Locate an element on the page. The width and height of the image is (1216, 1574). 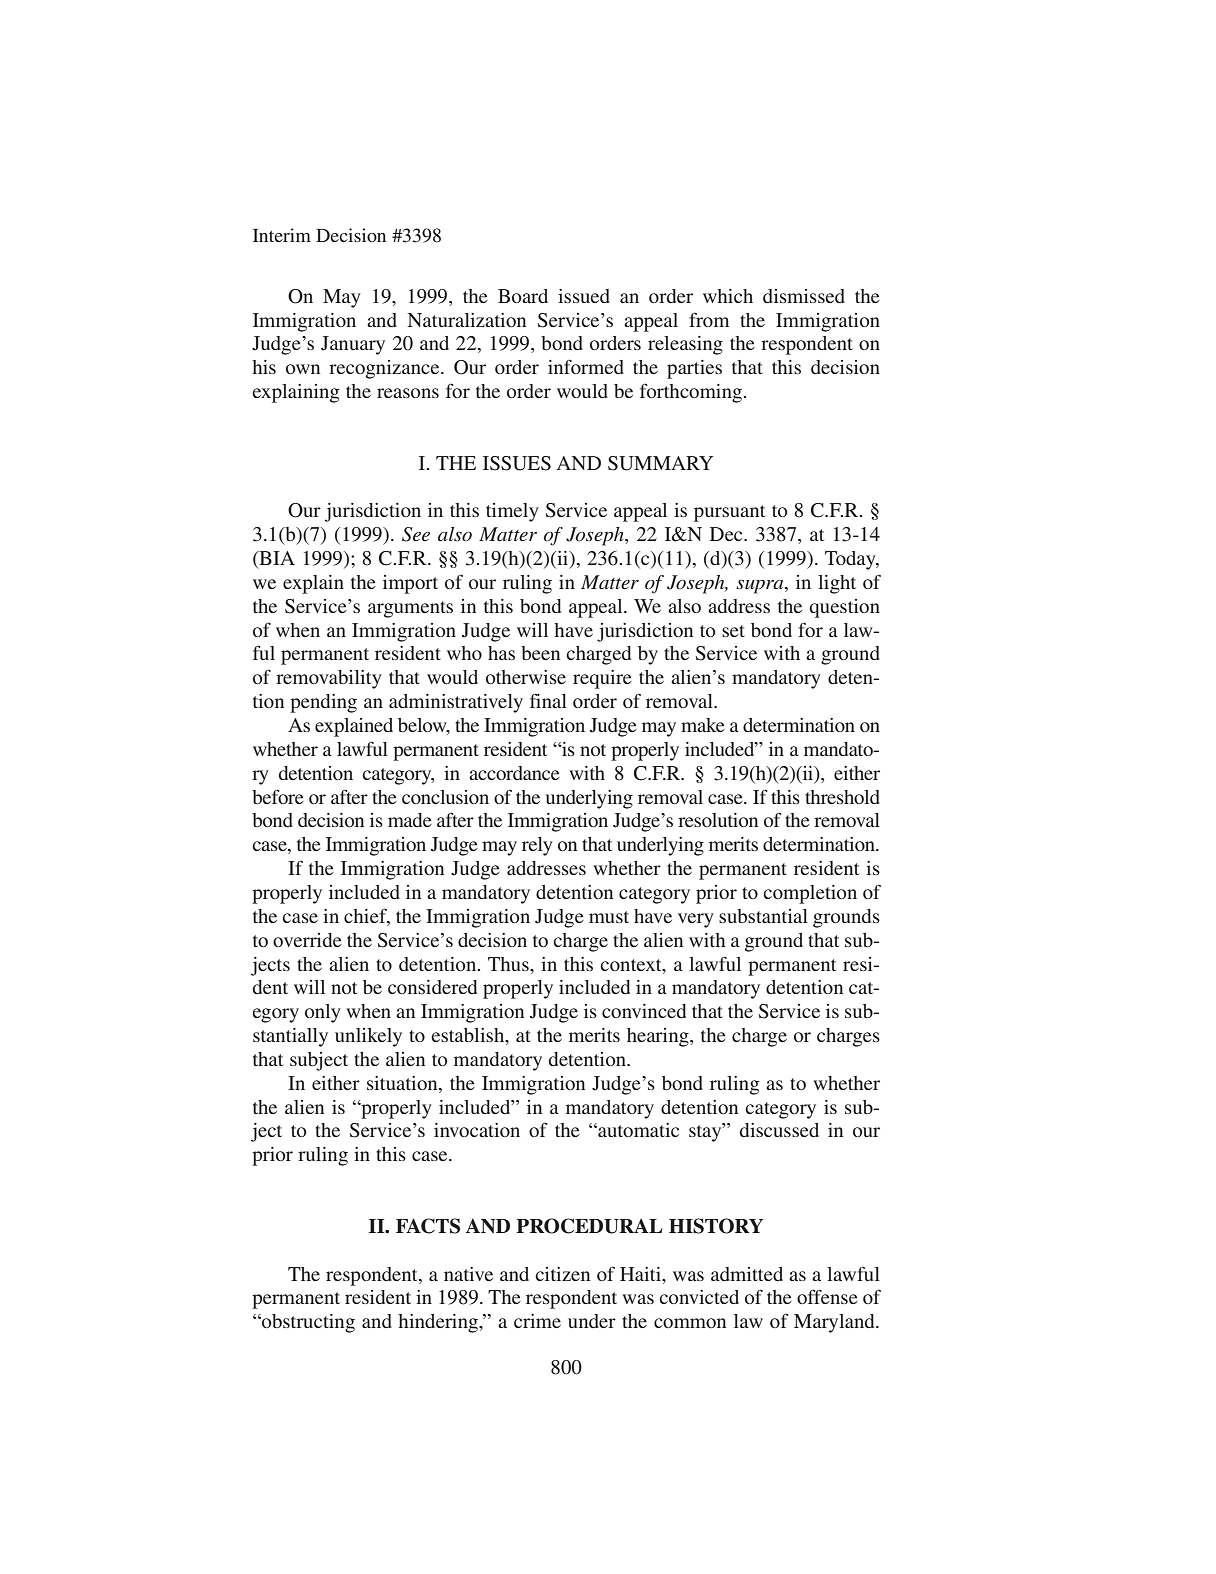
pursuant is located at coordinates (729, 513).
